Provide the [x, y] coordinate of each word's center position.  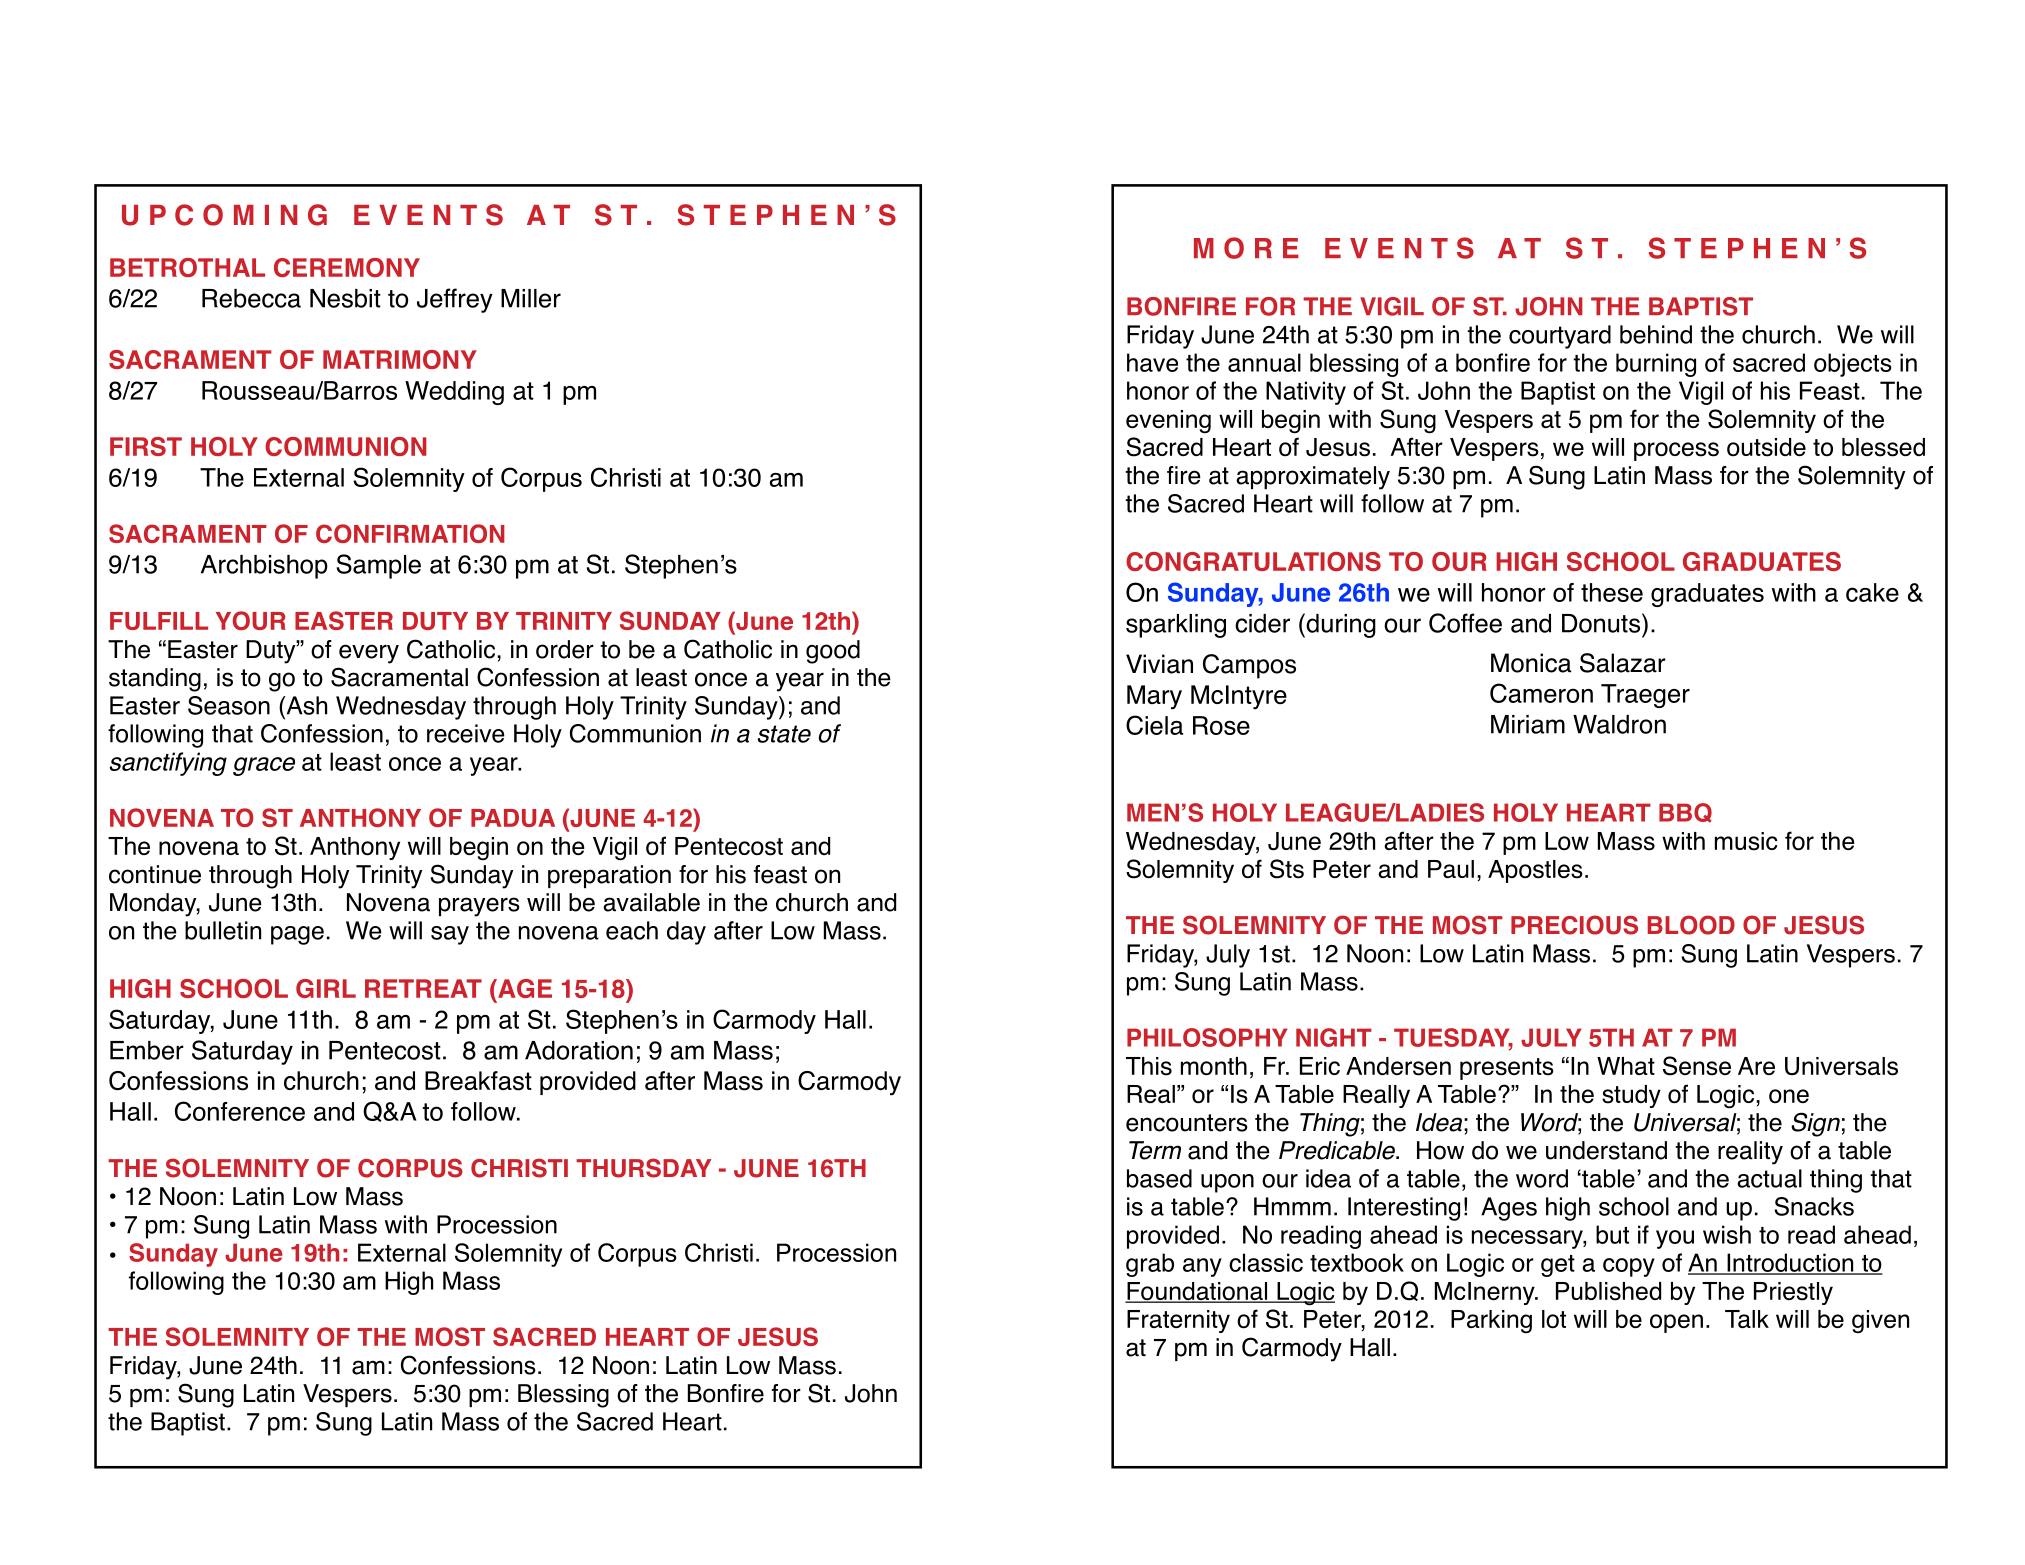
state [784, 734]
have [1152, 362]
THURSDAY [643, 1168]
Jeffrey [455, 300]
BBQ [1685, 813]
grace [264, 766]
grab [1150, 1265]
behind [1656, 334]
